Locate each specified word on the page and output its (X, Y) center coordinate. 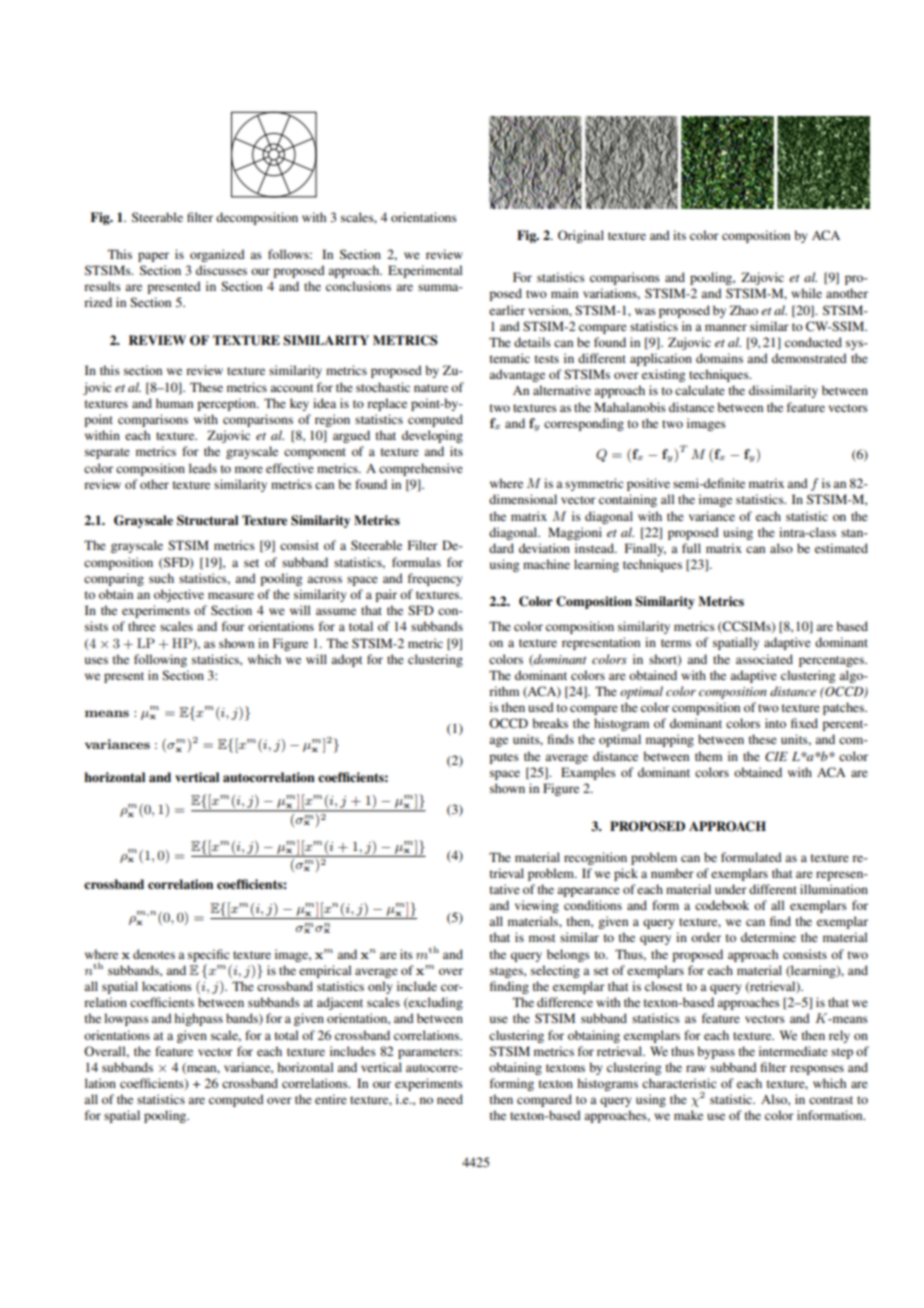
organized (217, 255)
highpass (198, 1019)
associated (764, 659)
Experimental (425, 271)
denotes (154, 954)
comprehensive (421, 469)
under (731, 889)
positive (648, 484)
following (160, 660)
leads (203, 468)
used (541, 707)
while (806, 293)
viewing (537, 906)
